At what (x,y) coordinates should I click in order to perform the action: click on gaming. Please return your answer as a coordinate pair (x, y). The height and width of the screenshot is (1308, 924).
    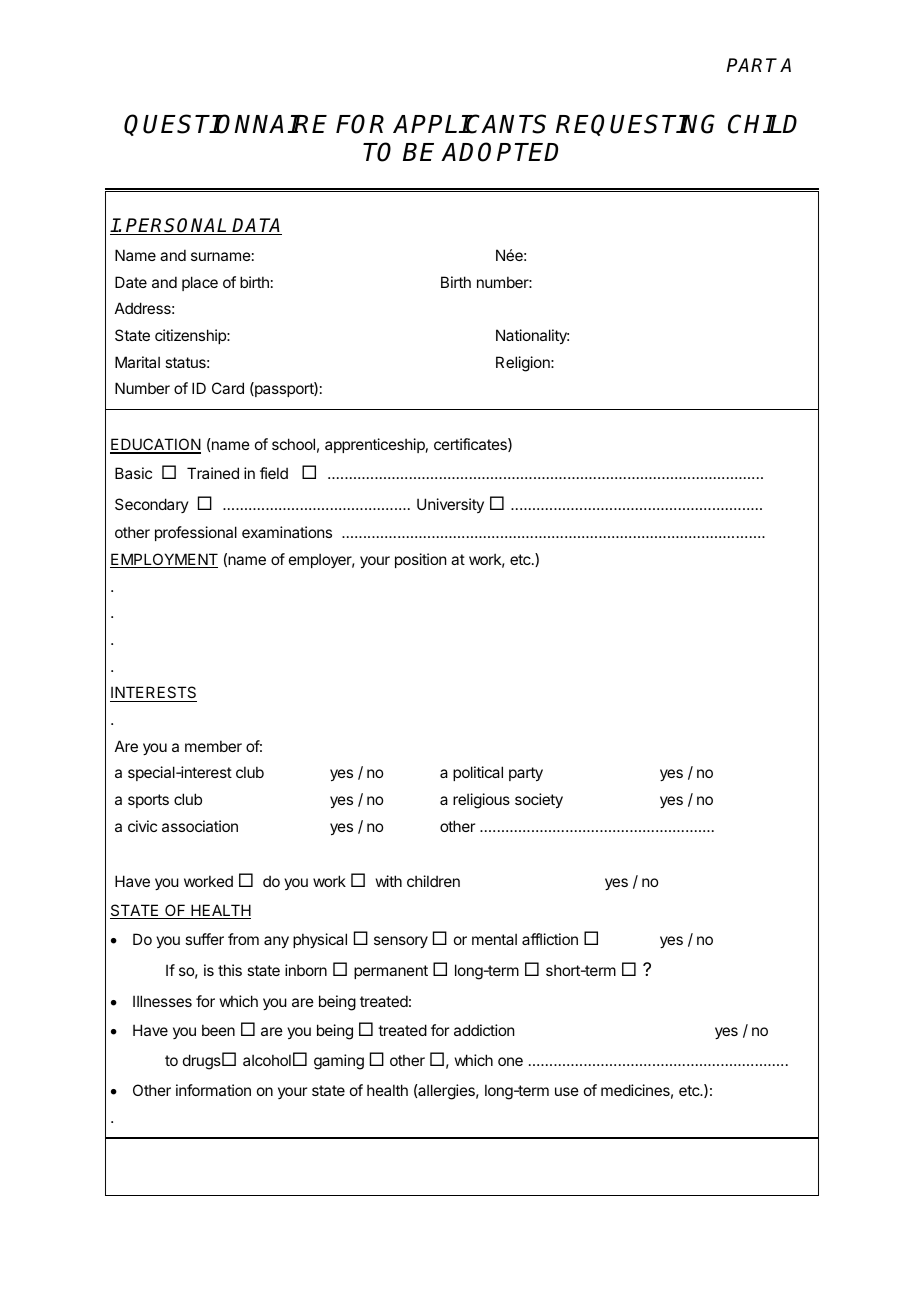
    Looking at the image, I should click on (339, 1062).
